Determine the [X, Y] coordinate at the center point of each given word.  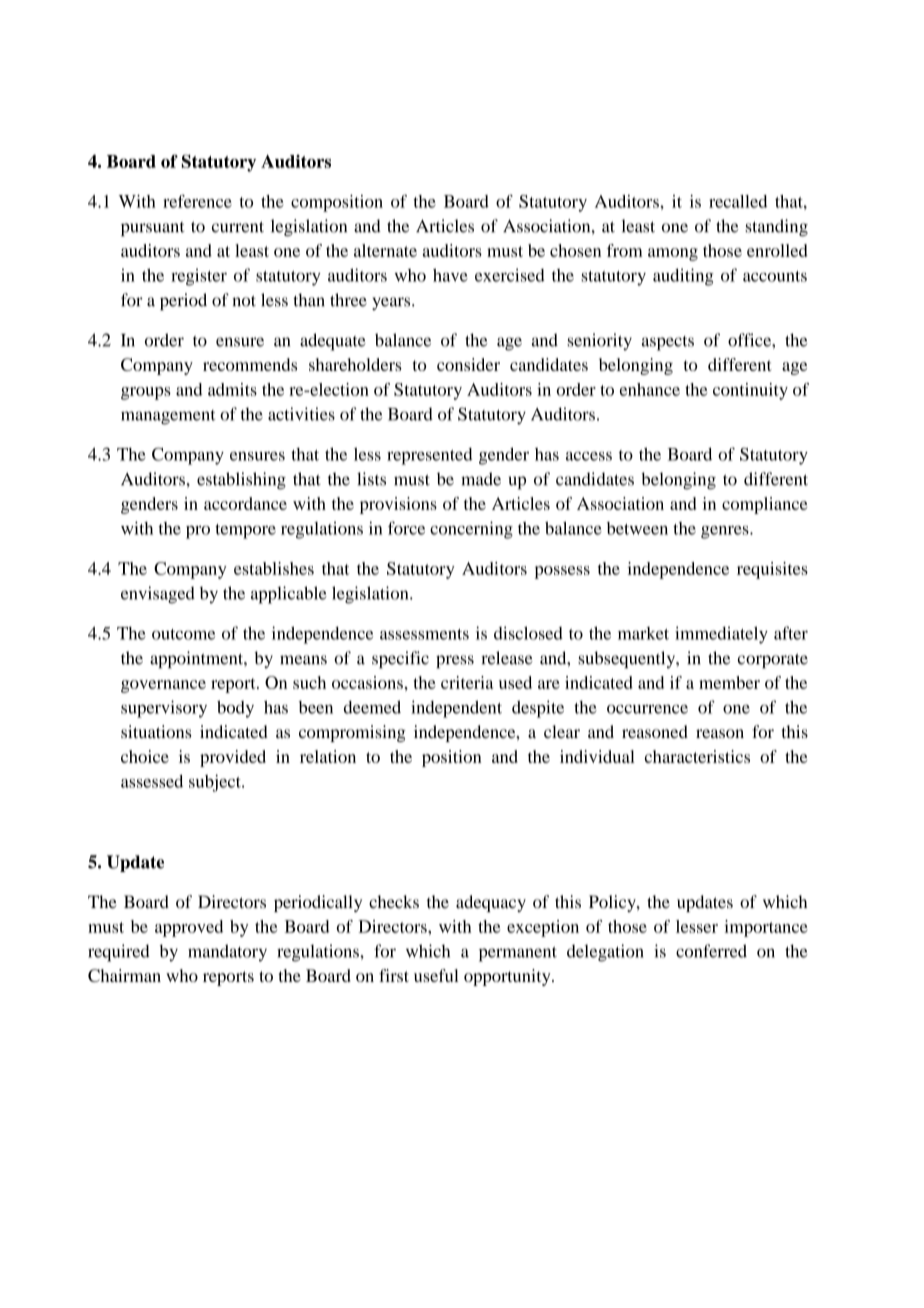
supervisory [164, 709]
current [238, 227]
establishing [241, 481]
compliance [765, 505]
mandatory [227, 953]
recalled [738, 201]
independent [456, 709]
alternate [385, 250]
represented [430, 456]
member [729, 682]
